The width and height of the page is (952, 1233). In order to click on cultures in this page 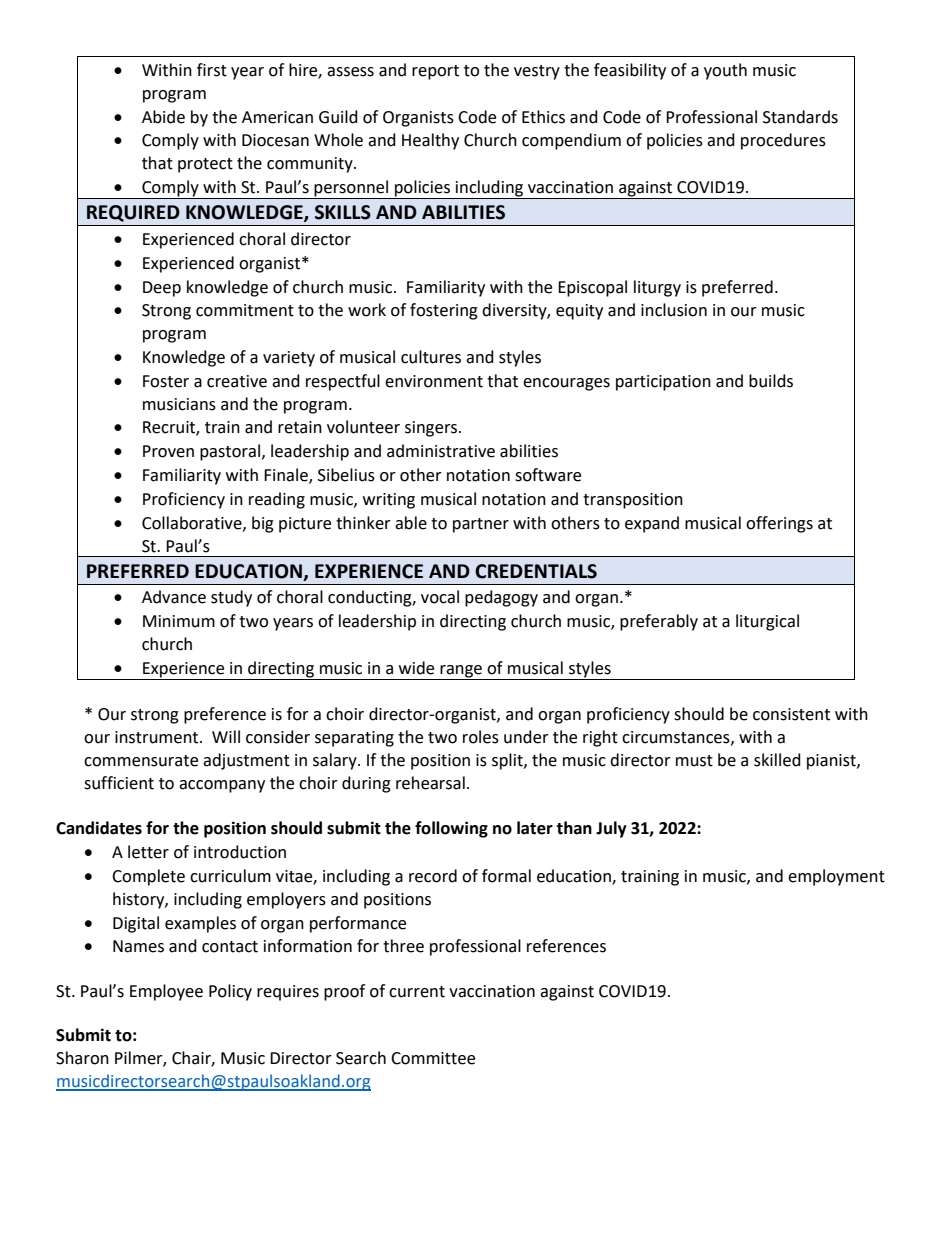, I will do `click(431, 357)`.
